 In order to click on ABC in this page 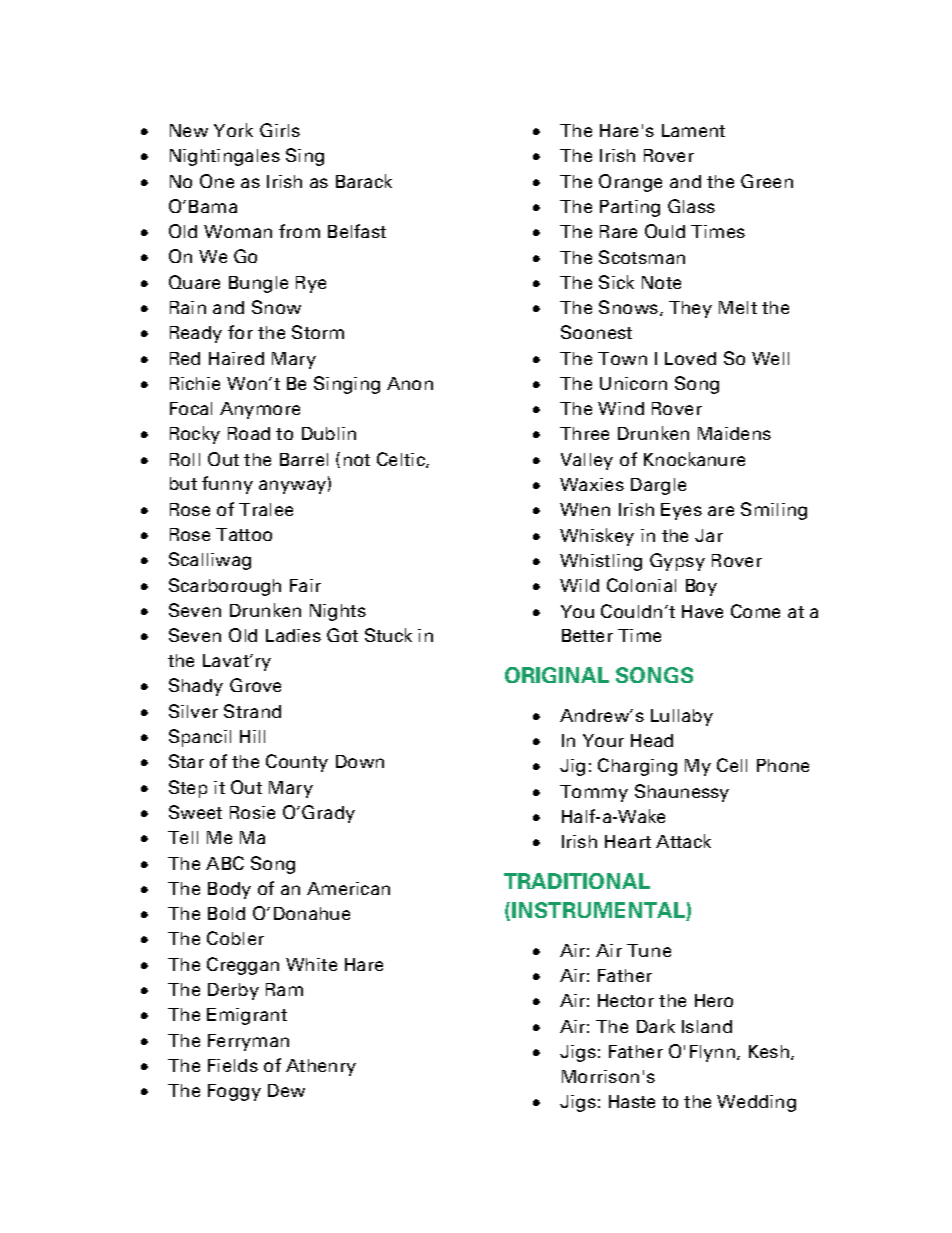, I will do `click(225, 863)`.
